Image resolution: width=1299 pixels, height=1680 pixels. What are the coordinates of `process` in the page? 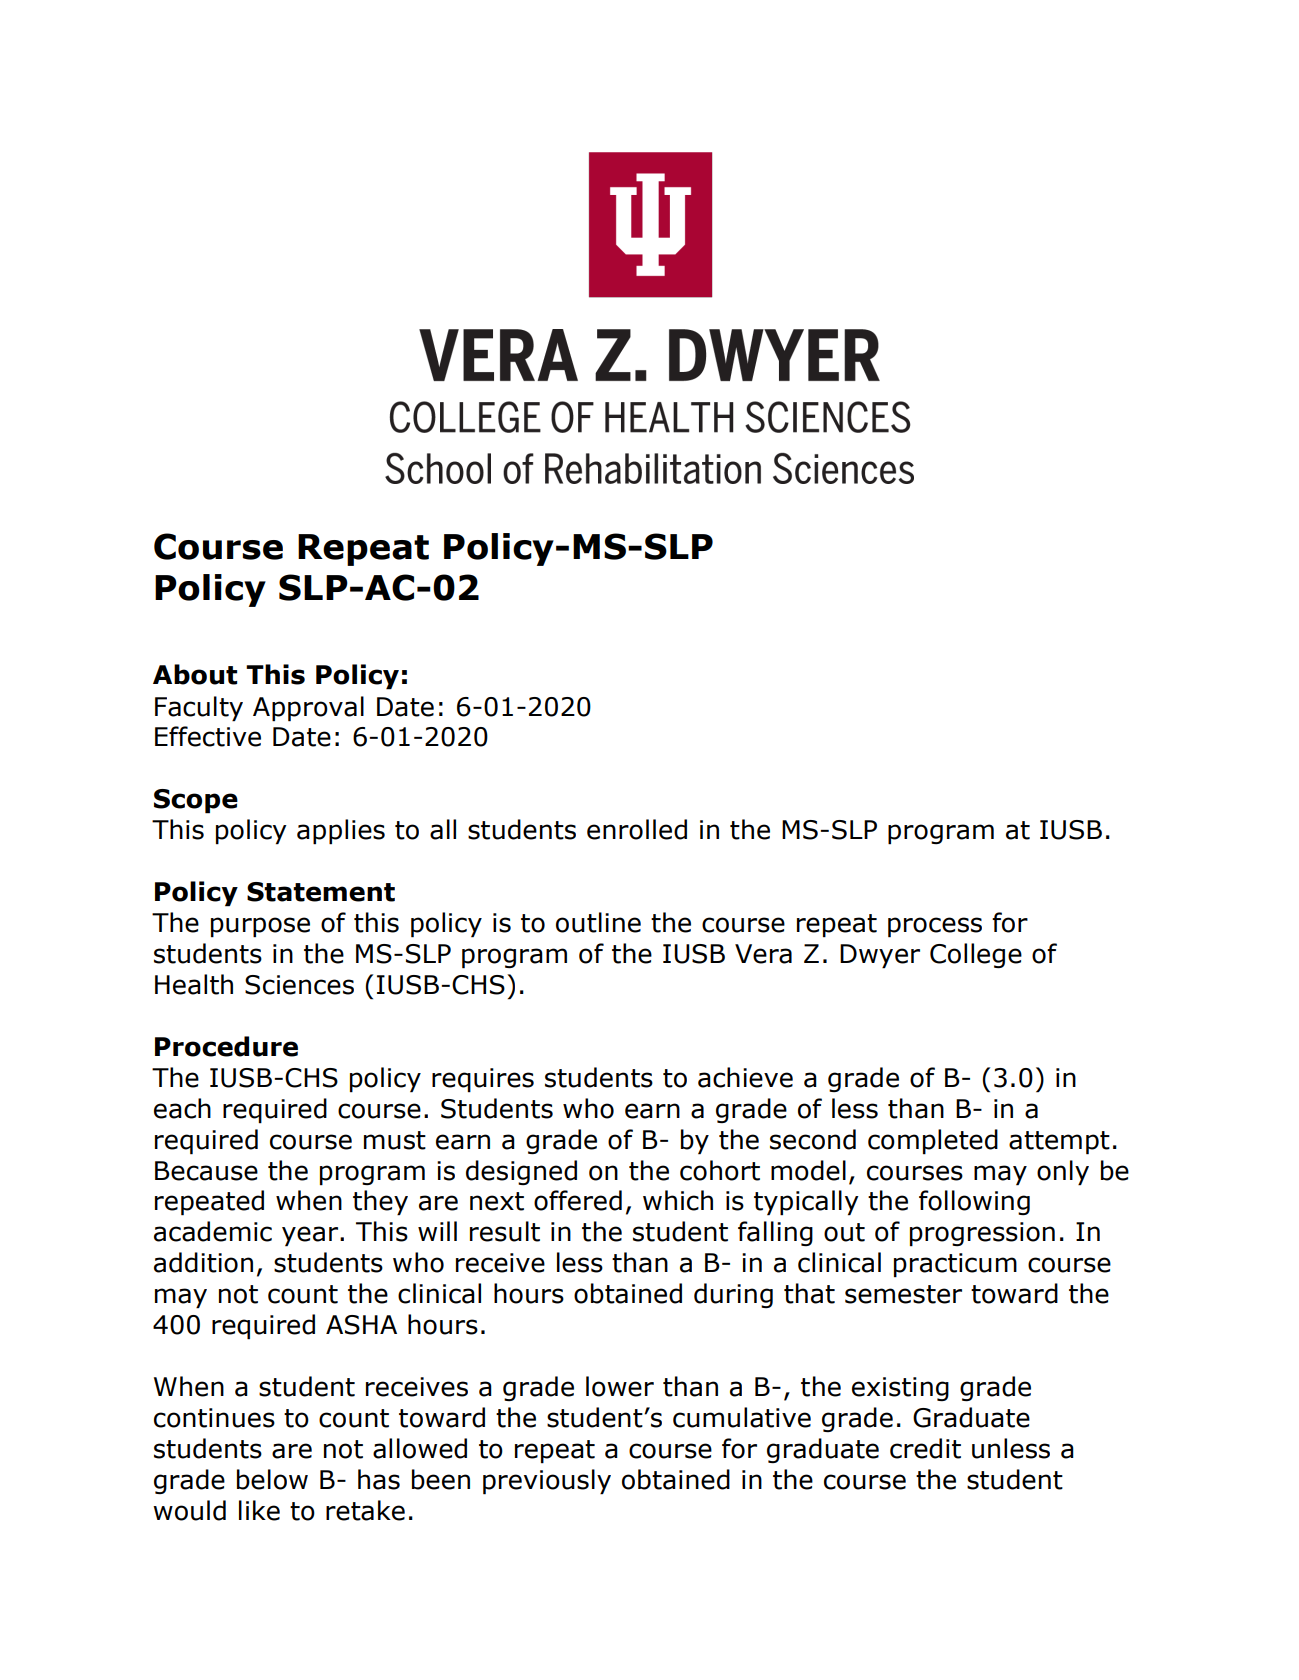 It's located at (935, 927).
